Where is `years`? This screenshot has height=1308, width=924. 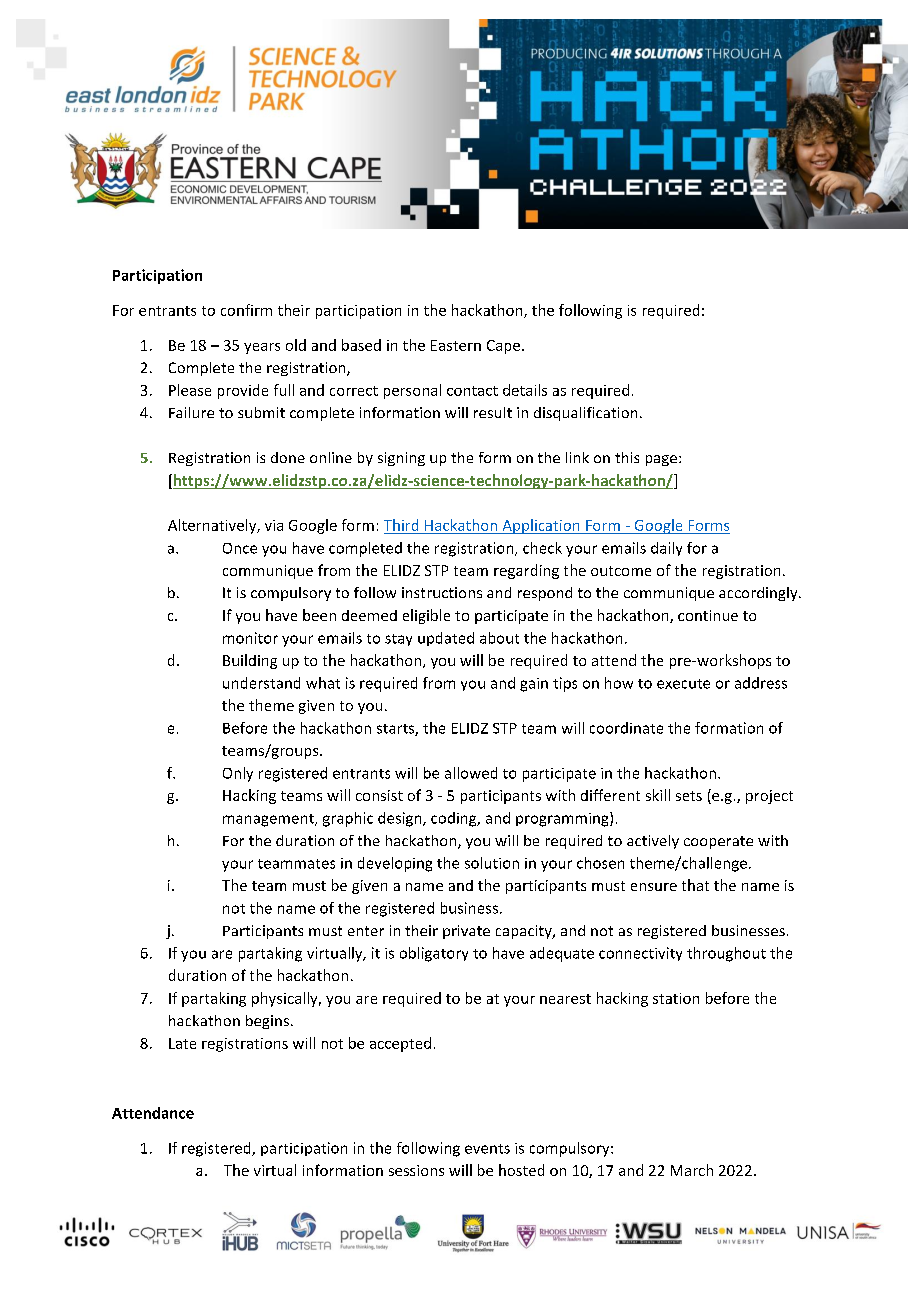
years is located at coordinates (262, 348).
